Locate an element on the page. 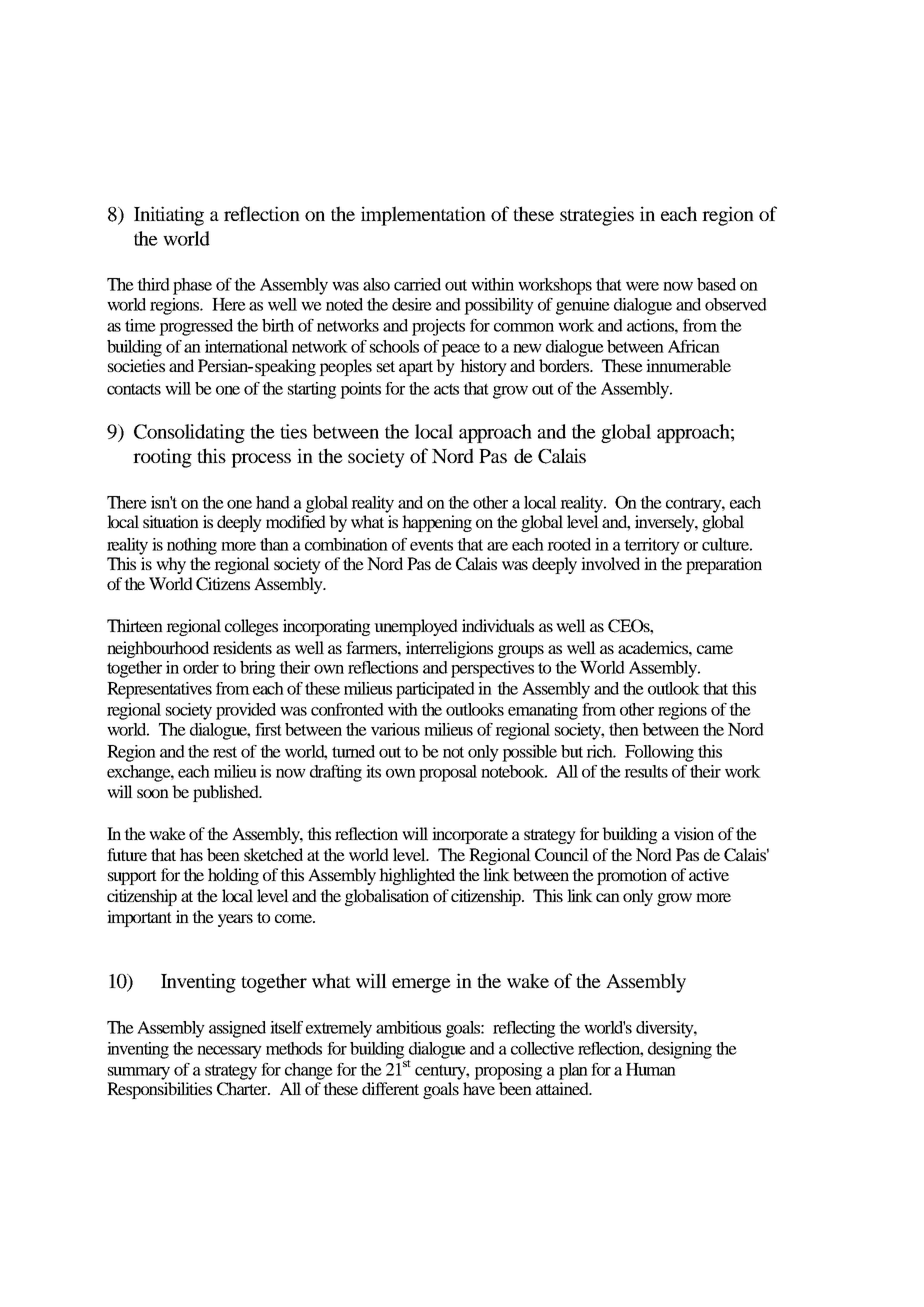 The width and height of the document is (924, 1307). implementation is located at coordinates (423, 216).
